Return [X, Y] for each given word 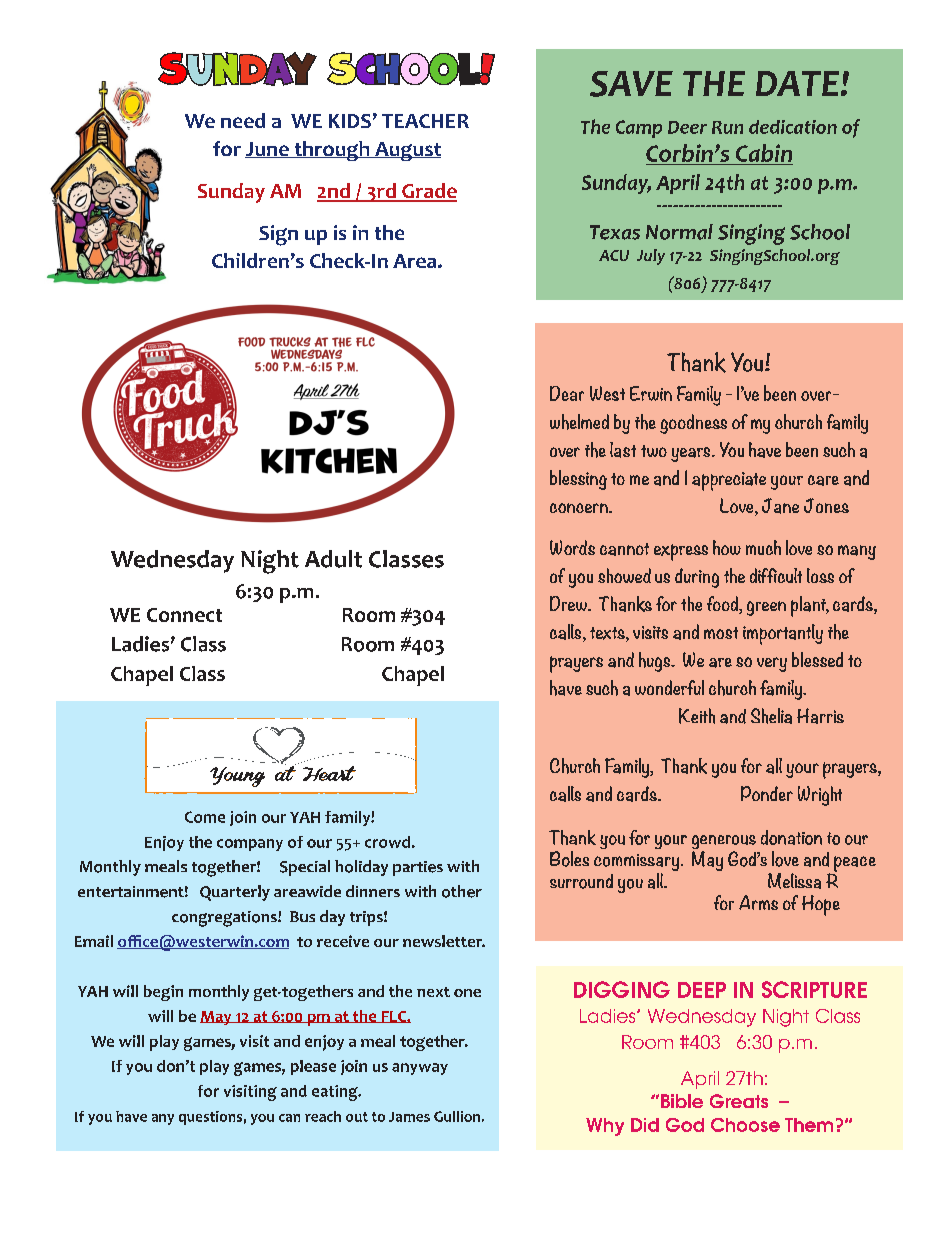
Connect [184, 615]
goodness [693, 424]
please [313, 1067]
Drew [569, 603]
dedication [793, 127]
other [462, 891]
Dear [567, 393]
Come [205, 817]
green [766, 608]
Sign [278, 235]
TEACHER [425, 121]
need [243, 120]
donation [791, 837]
